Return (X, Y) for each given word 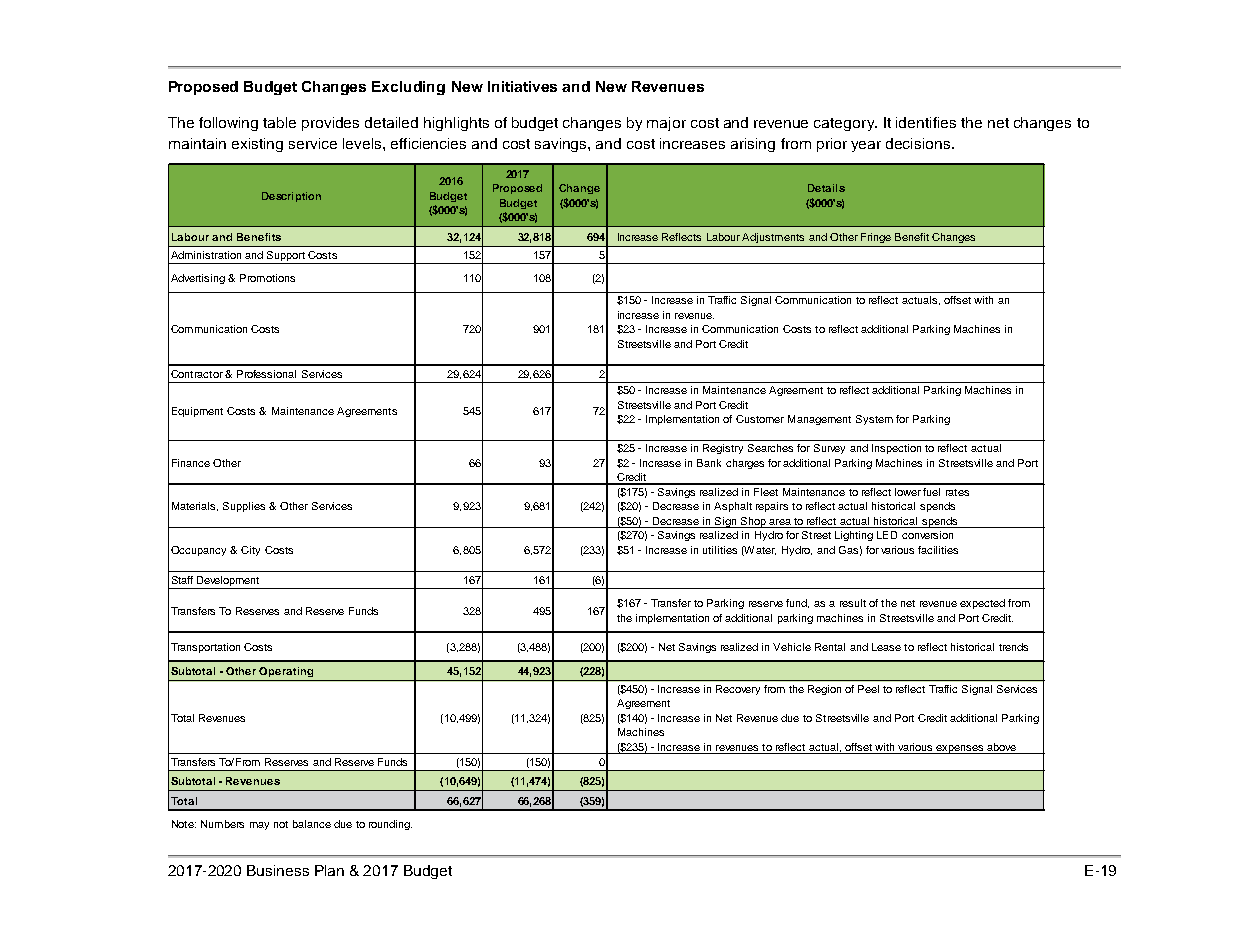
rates (957, 492)
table (279, 122)
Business (278, 870)
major (666, 124)
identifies (926, 122)
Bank (709, 463)
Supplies (244, 507)
